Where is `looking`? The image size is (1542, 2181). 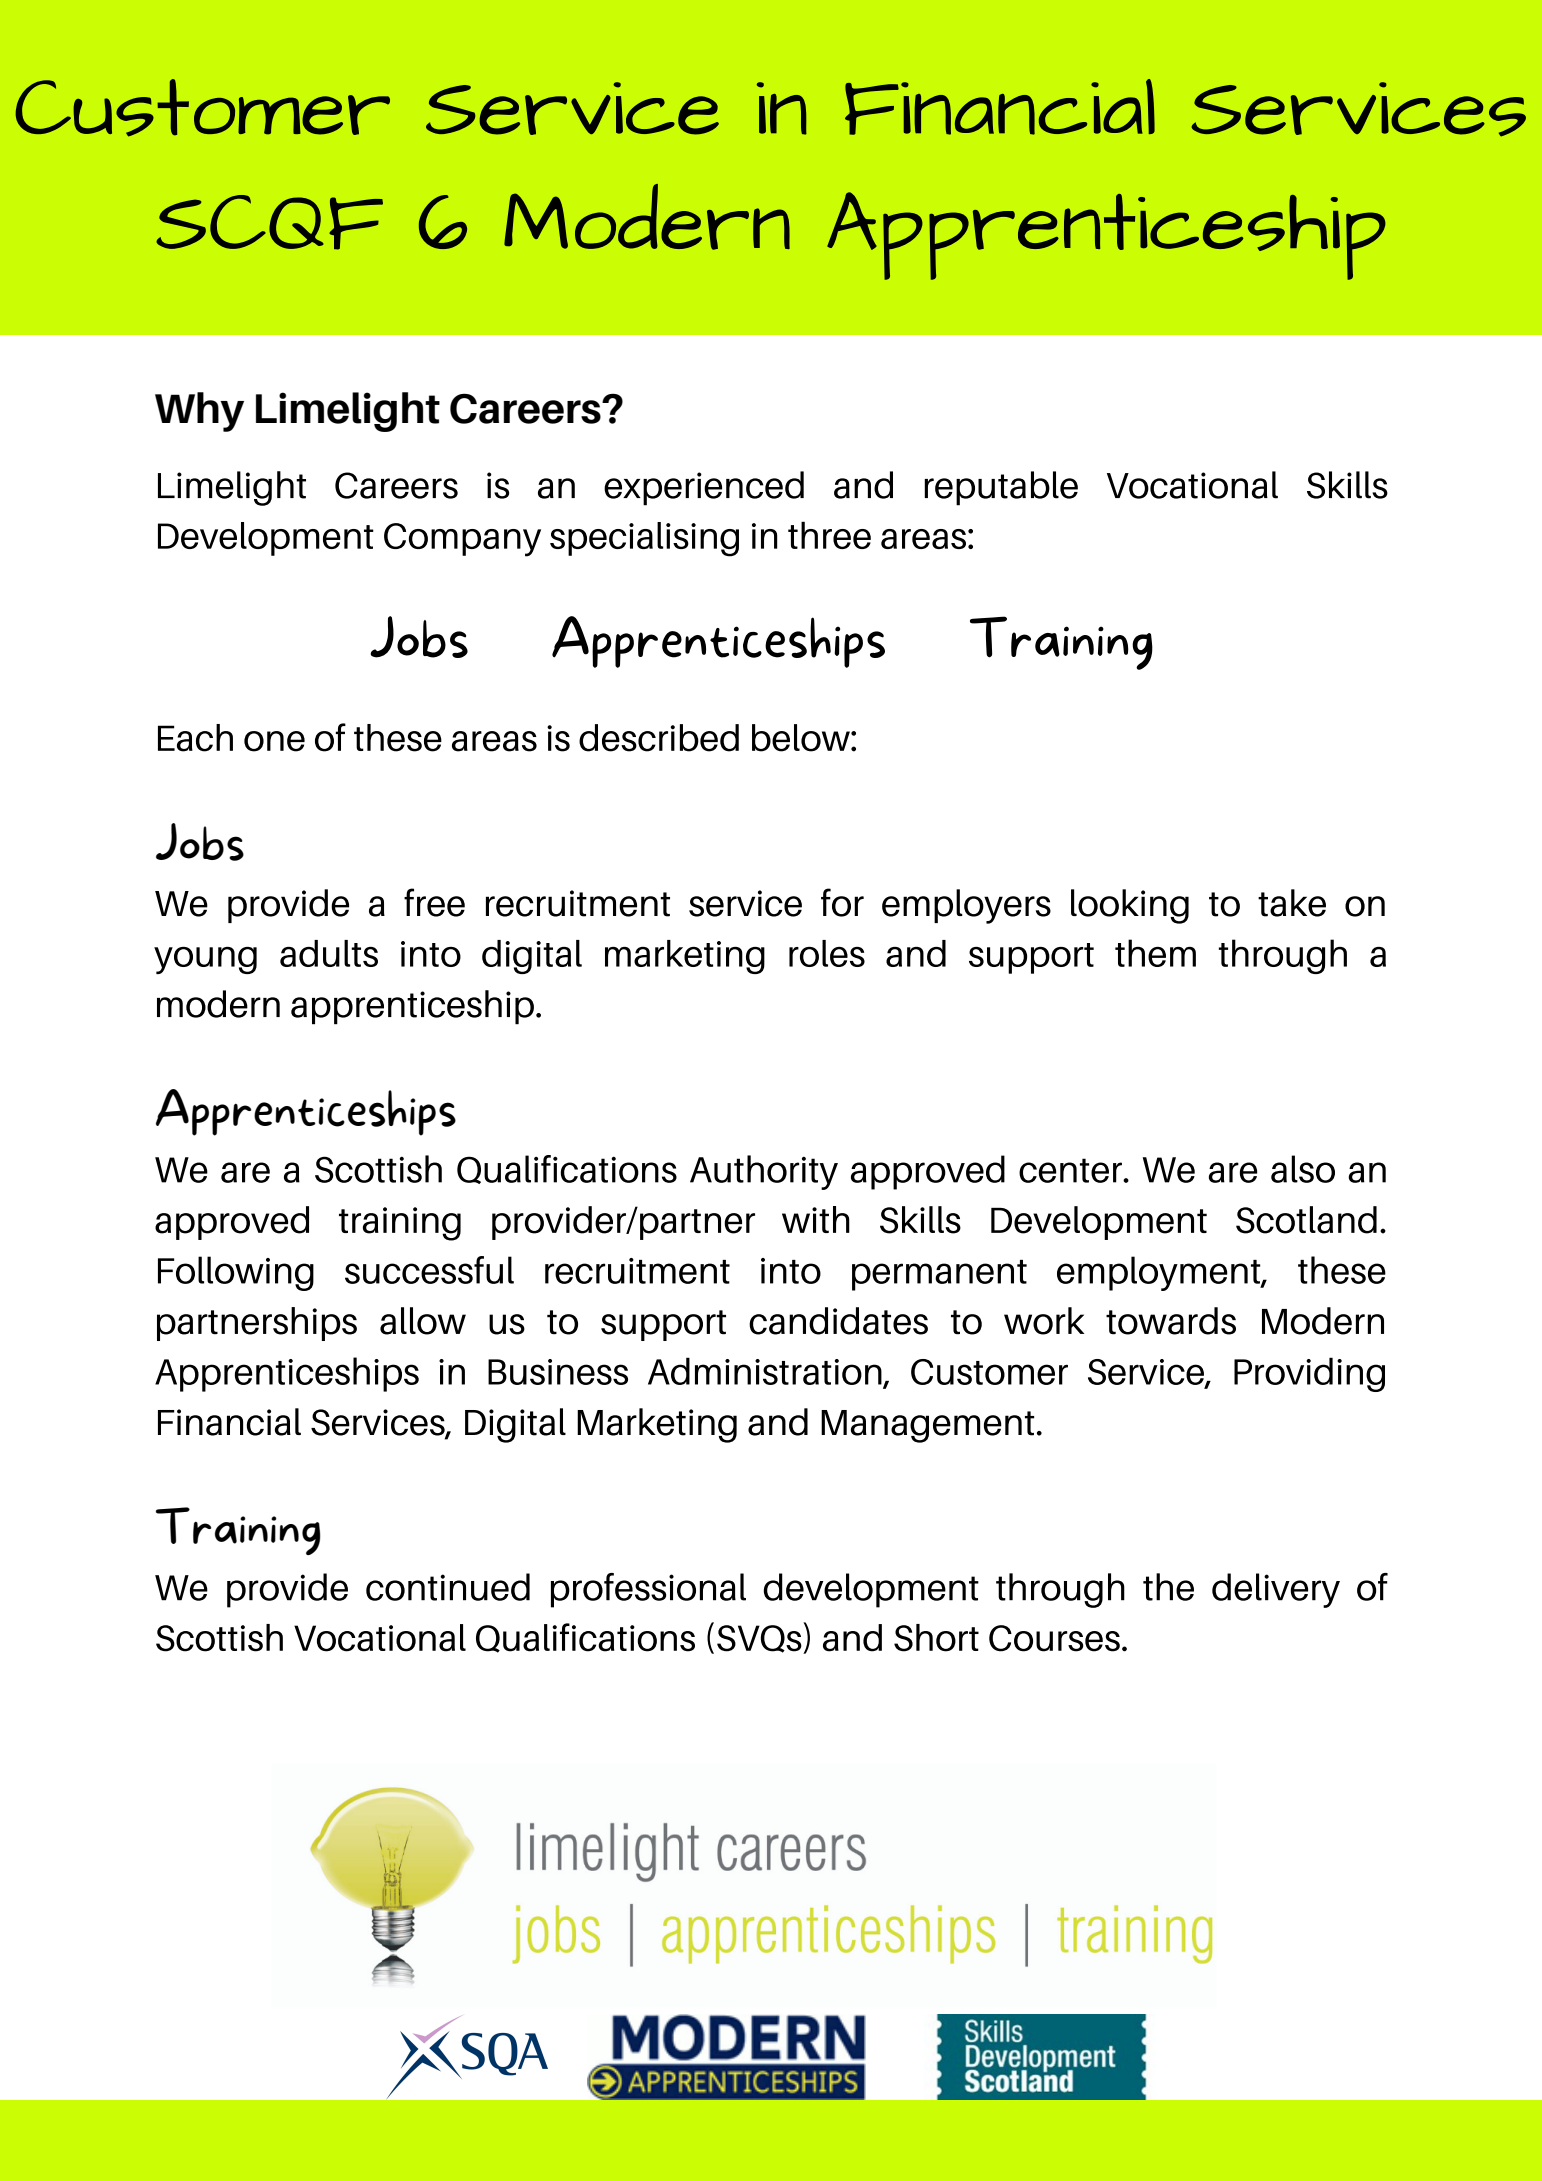 looking is located at coordinates (1130, 906).
